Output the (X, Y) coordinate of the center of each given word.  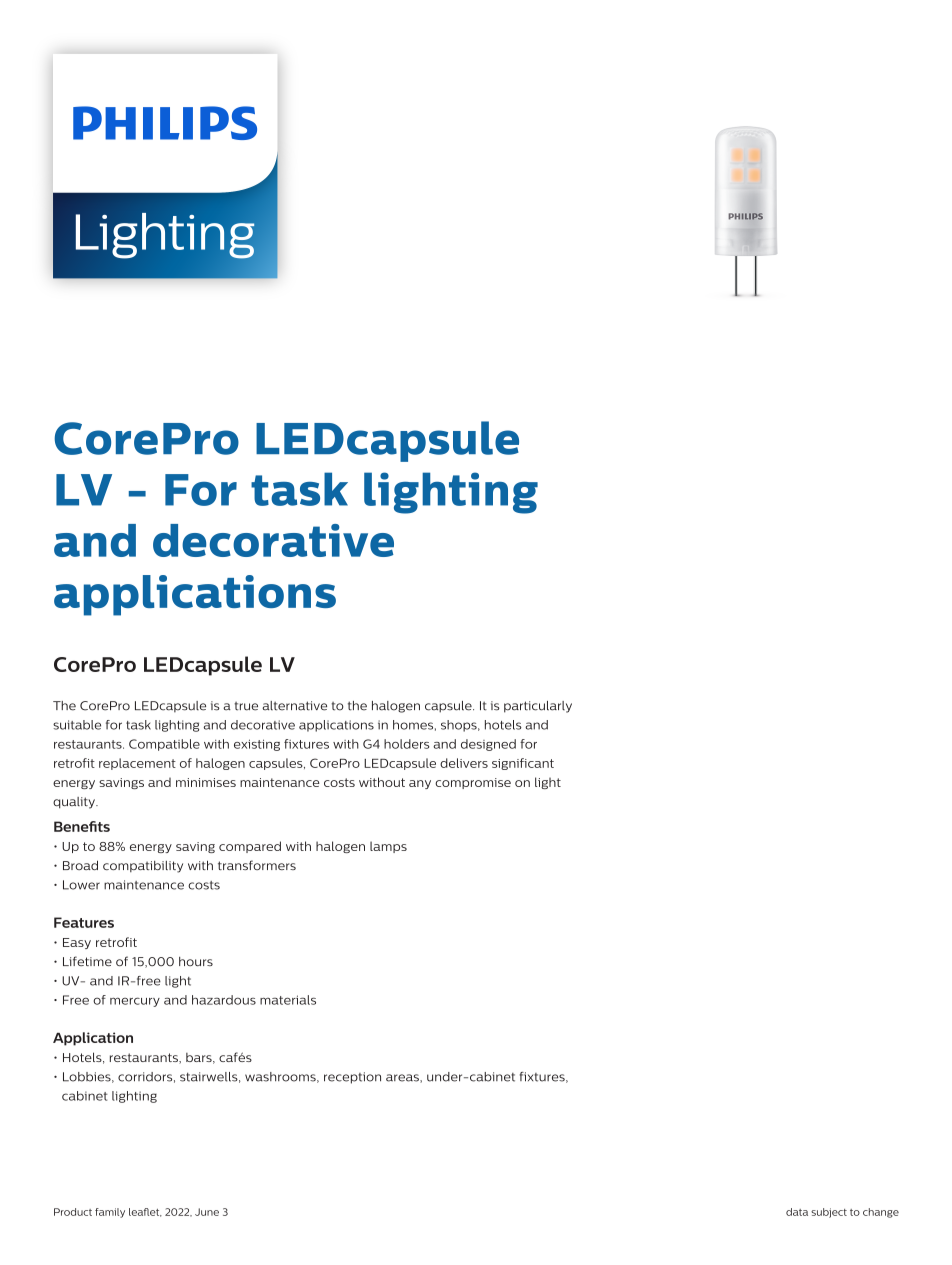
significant (523, 764)
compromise (473, 783)
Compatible (164, 745)
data (797, 1212)
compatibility (143, 867)
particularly (538, 707)
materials (288, 1000)
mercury (135, 1002)
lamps (388, 847)
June (207, 1212)
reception (352, 1078)
